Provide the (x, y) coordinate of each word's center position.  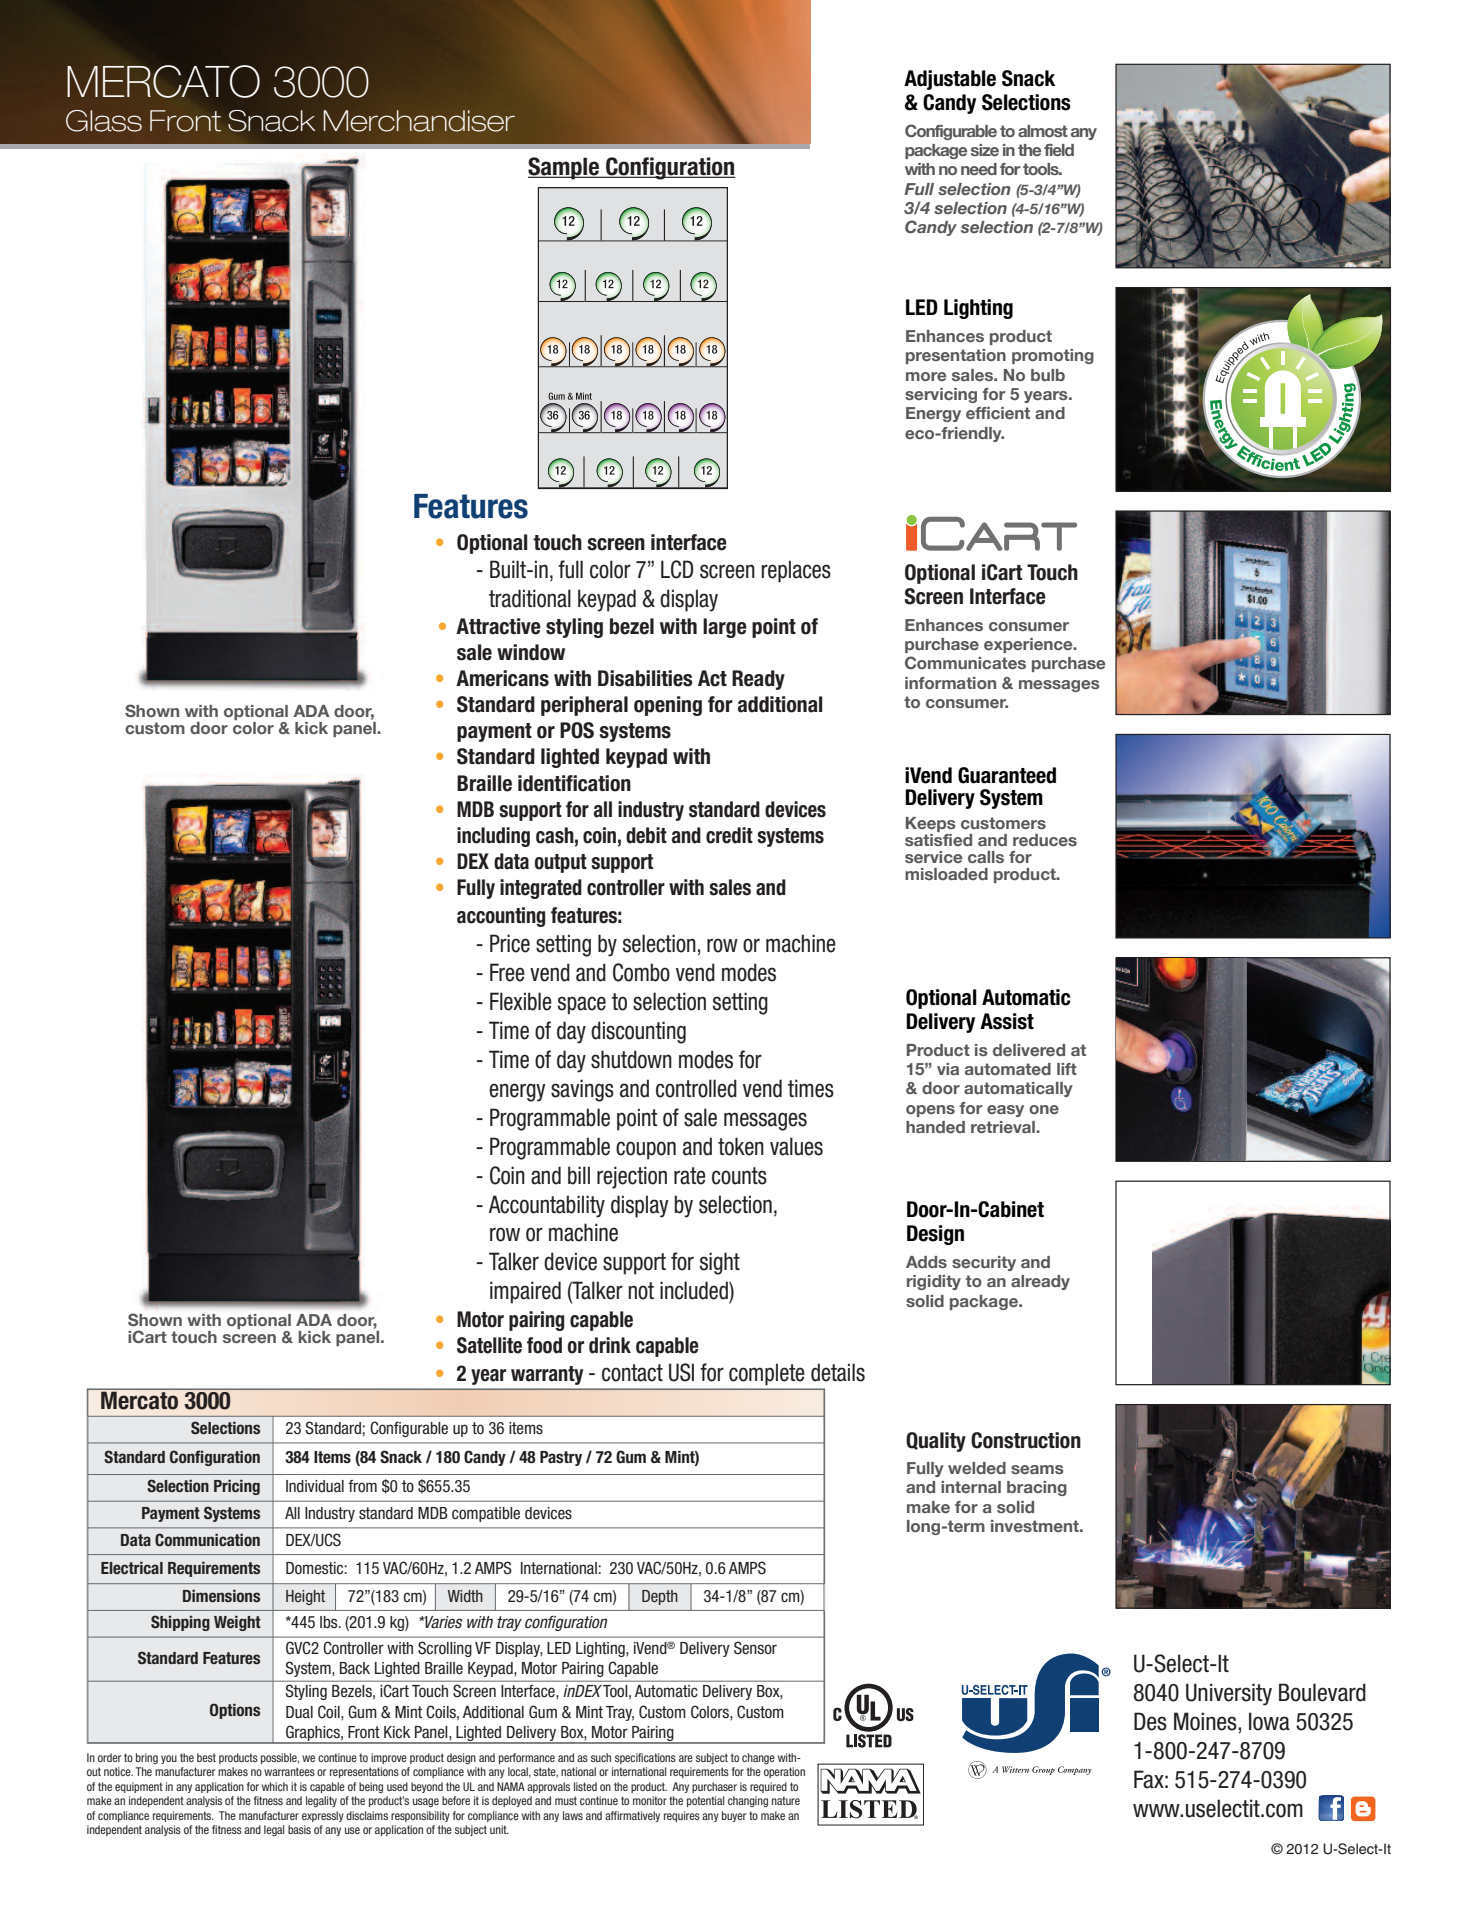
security (984, 1263)
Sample (564, 168)
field (1059, 150)
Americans (502, 678)
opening (668, 706)
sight (720, 1263)
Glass (104, 121)
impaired (525, 1292)
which (275, 1786)
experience (1029, 645)
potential (705, 1801)
